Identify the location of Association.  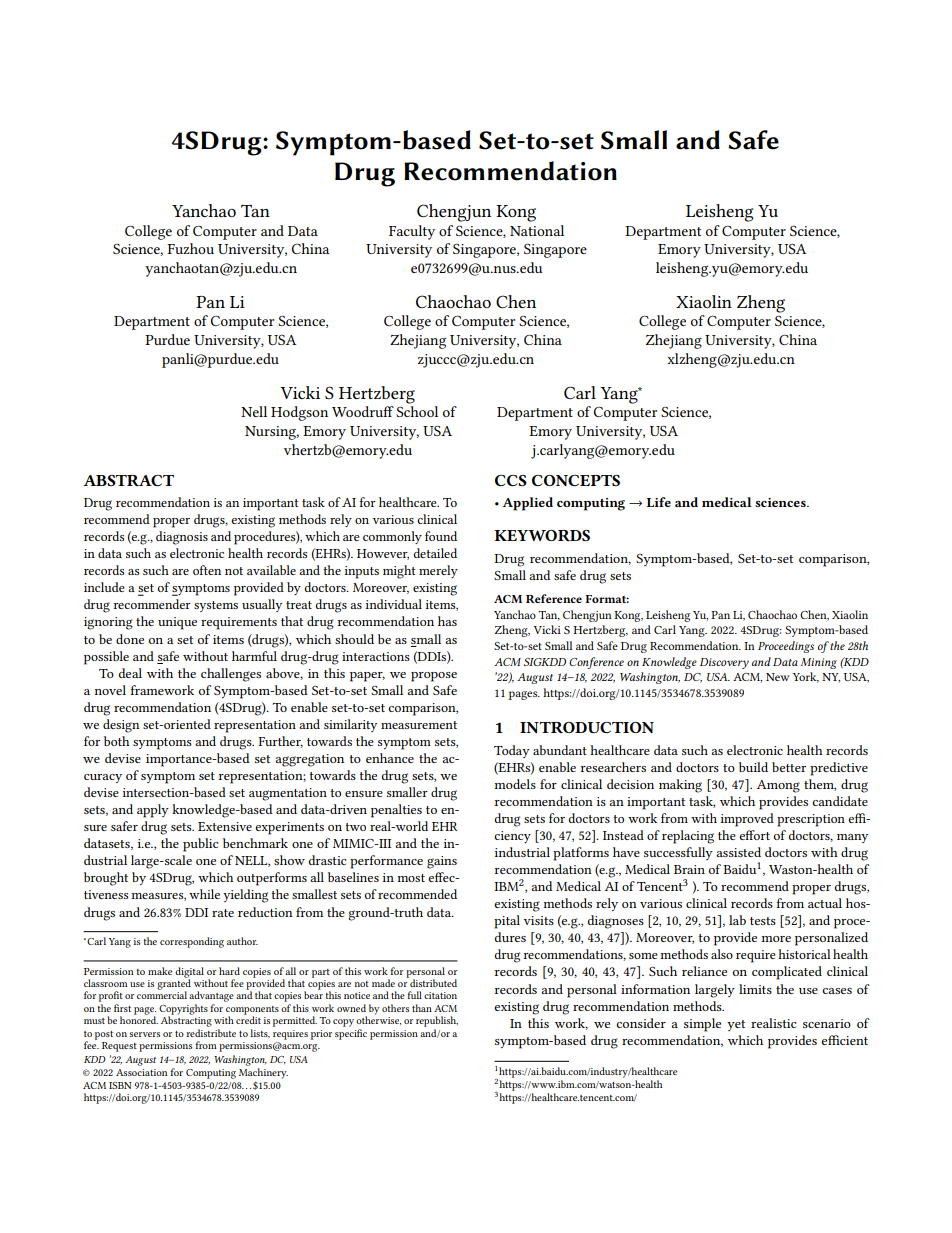
(141, 1072).
